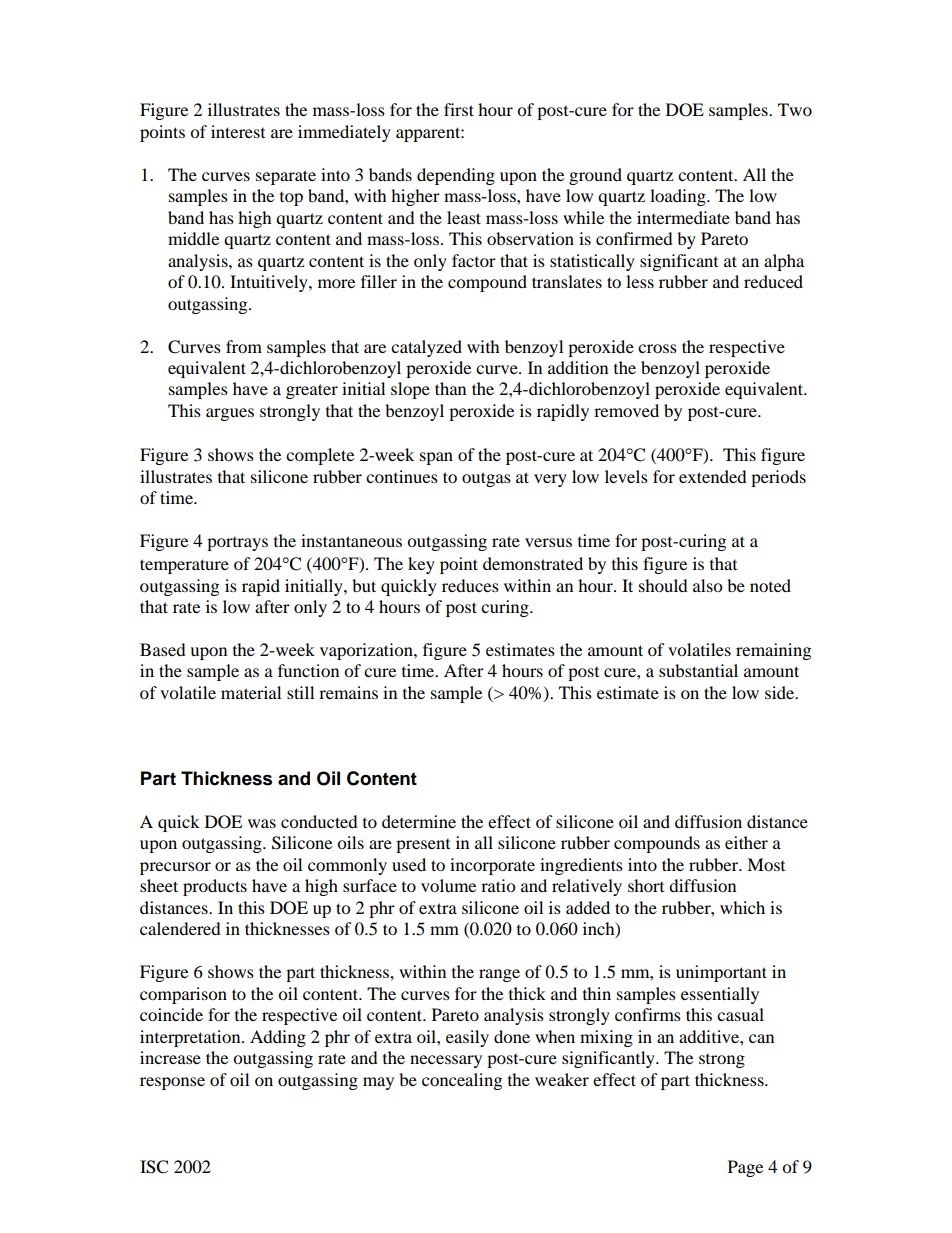 The width and height of the page is (952, 1233). Describe the element at coordinates (459, 109) in the page. I see `first` at that location.
